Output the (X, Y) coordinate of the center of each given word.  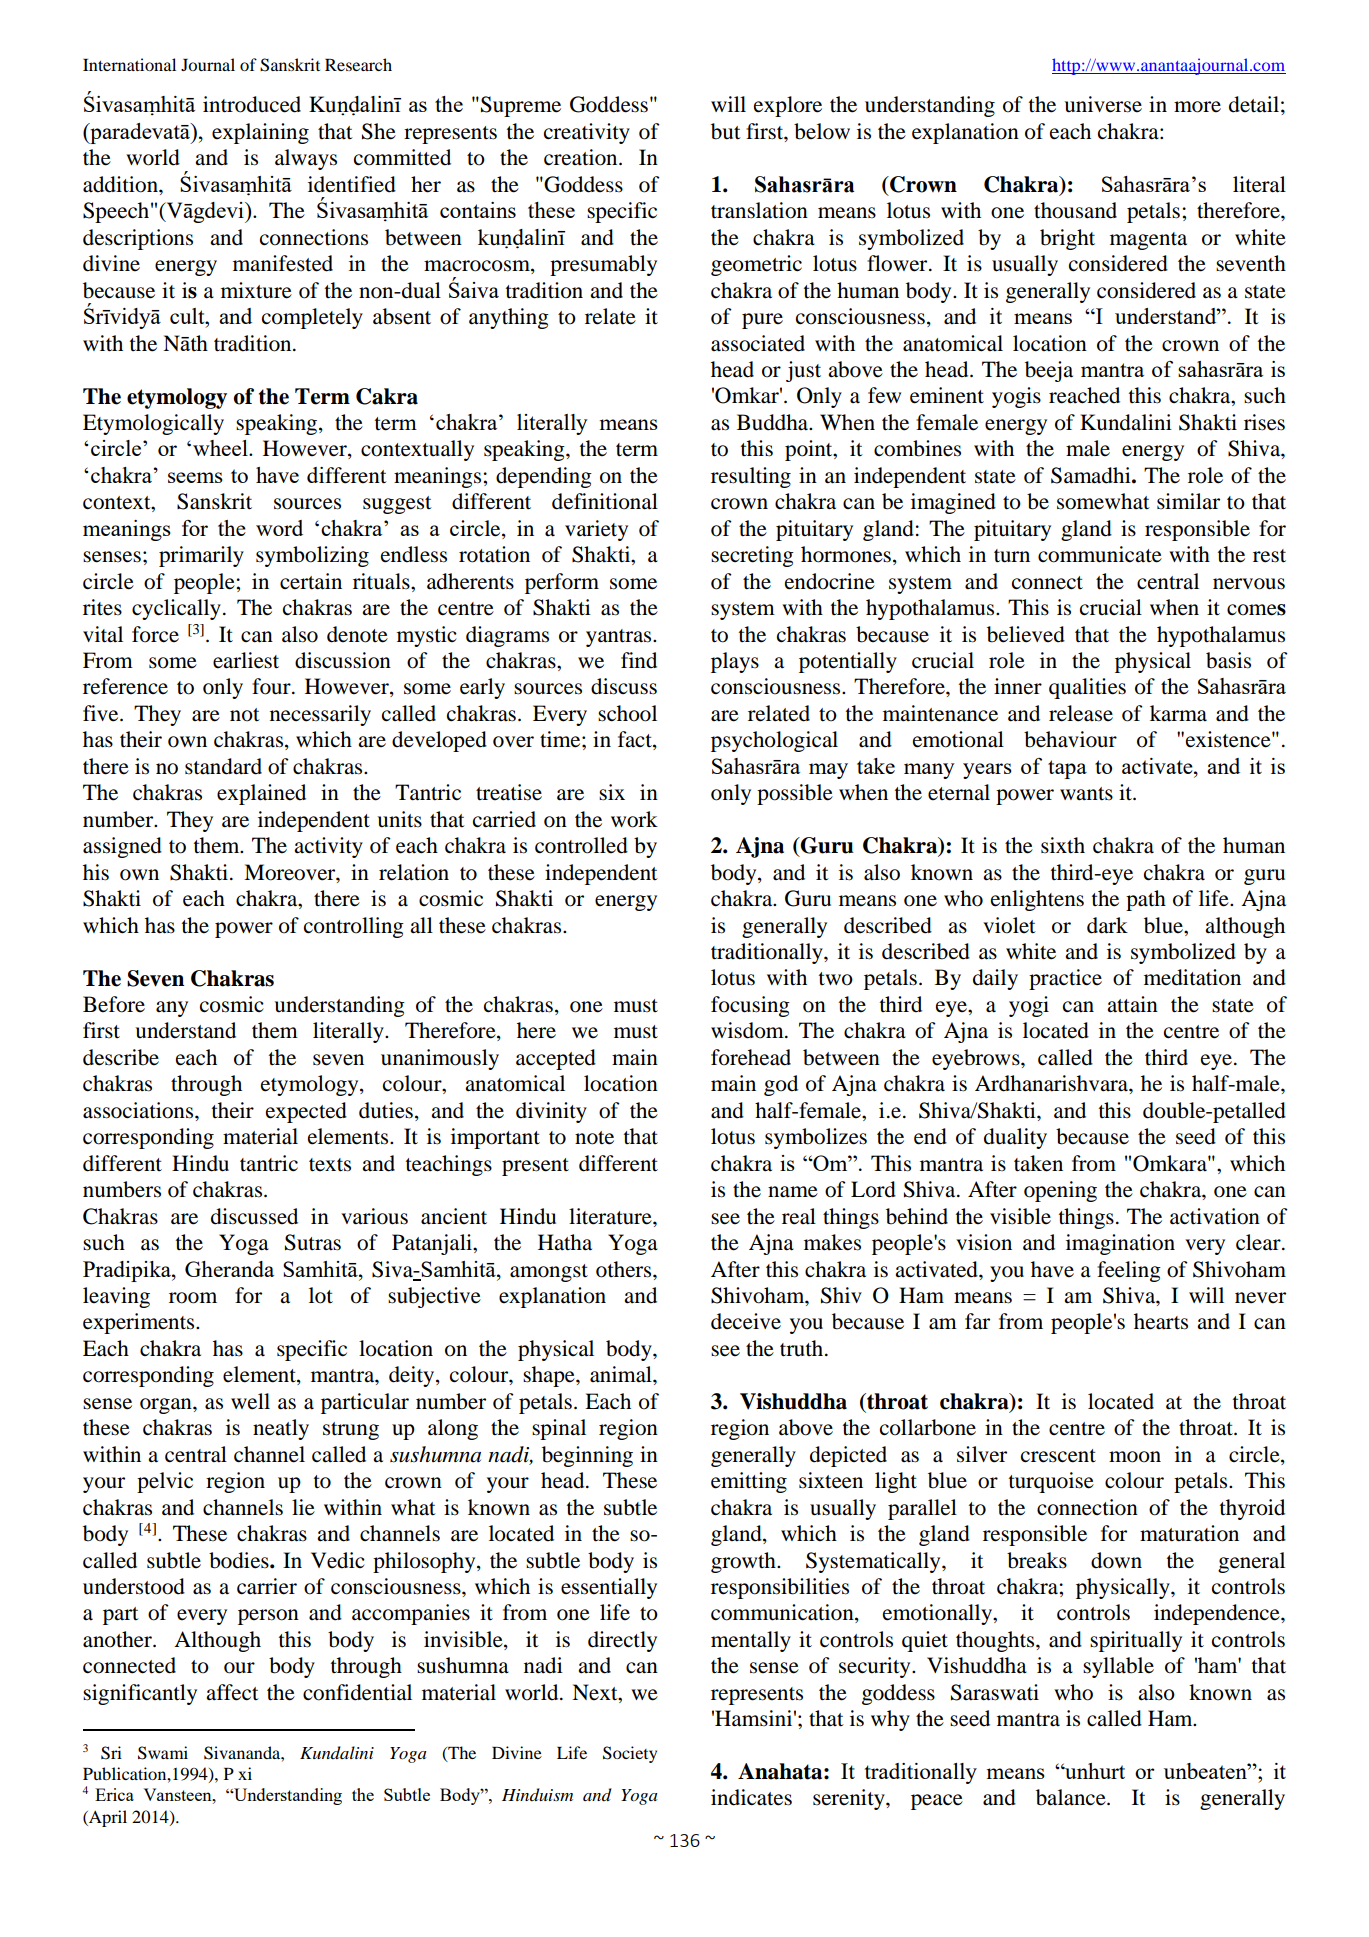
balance (1072, 1797)
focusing (750, 1006)
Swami (163, 1753)
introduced (252, 104)
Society (630, 1754)
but (726, 131)
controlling (354, 927)
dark (1107, 925)
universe (1103, 104)
